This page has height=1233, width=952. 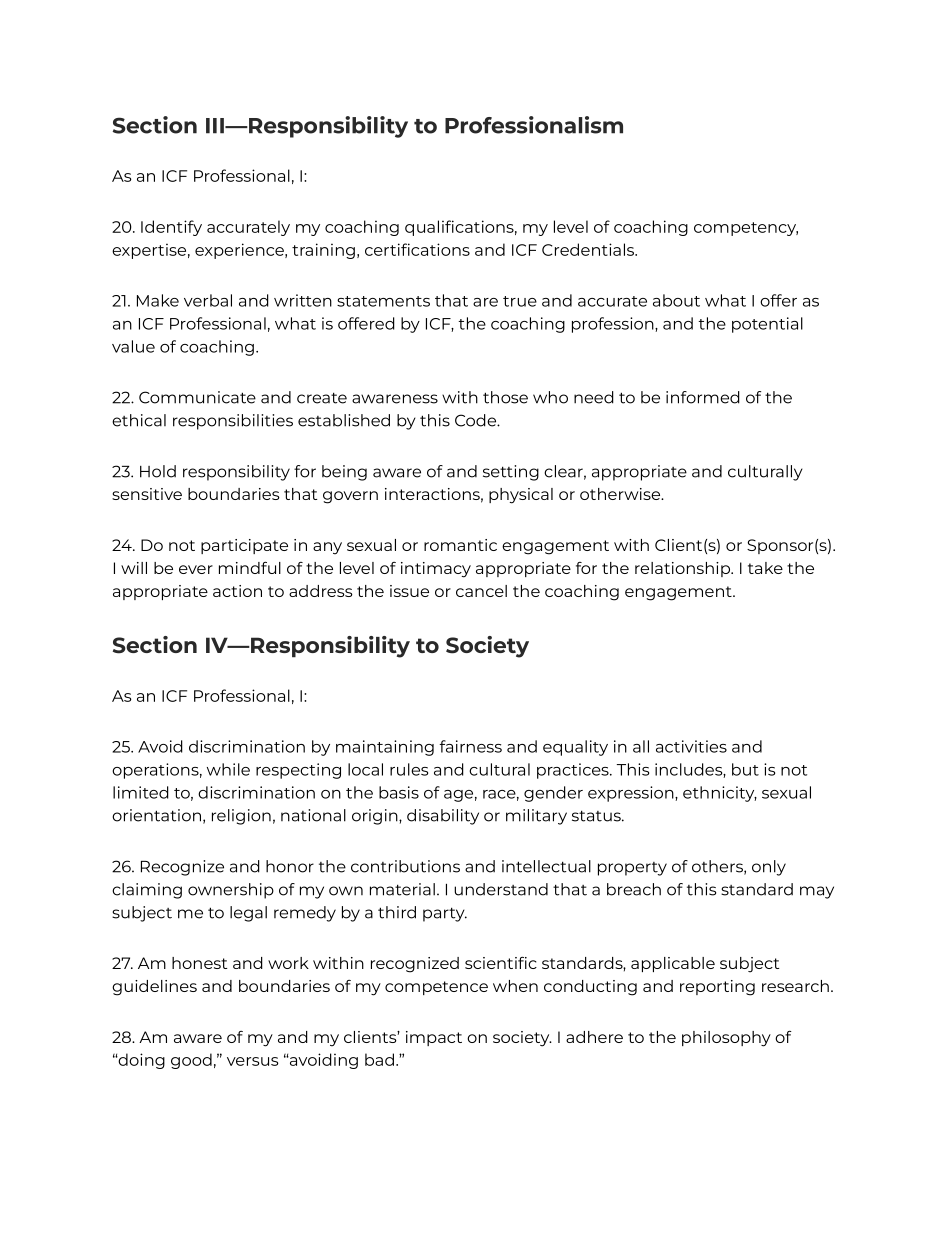 What do you see at coordinates (765, 568) in the page?
I see `take` at bounding box center [765, 568].
